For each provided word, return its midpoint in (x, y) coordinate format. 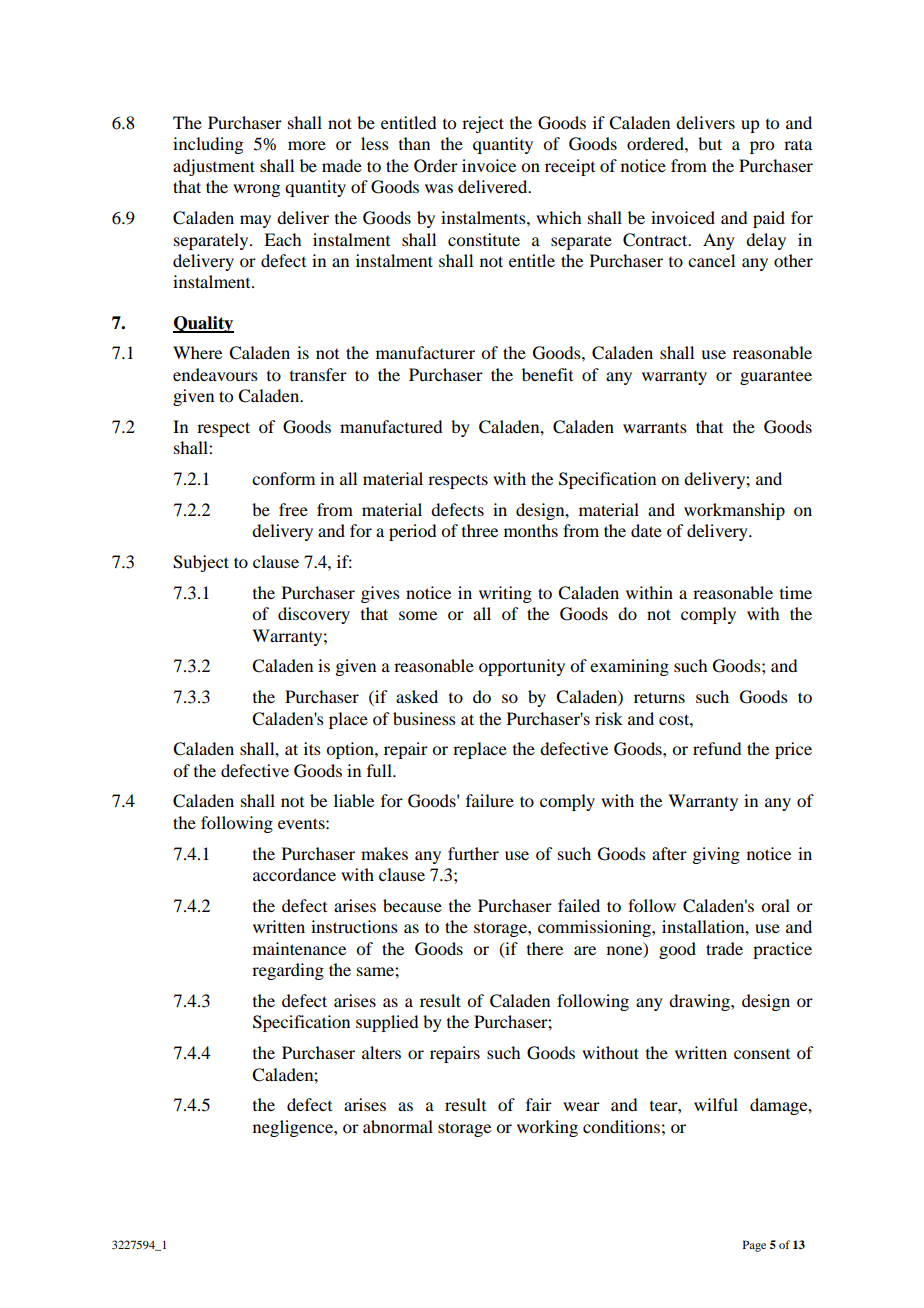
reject (483, 124)
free (293, 509)
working (547, 1128)
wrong (256, 190)
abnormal (398, 1126)
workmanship (734, 511)
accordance (294, 874)
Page (754, 1246)
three (480, 530)
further (473, 853)
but (710, 143)
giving (716, 855)
